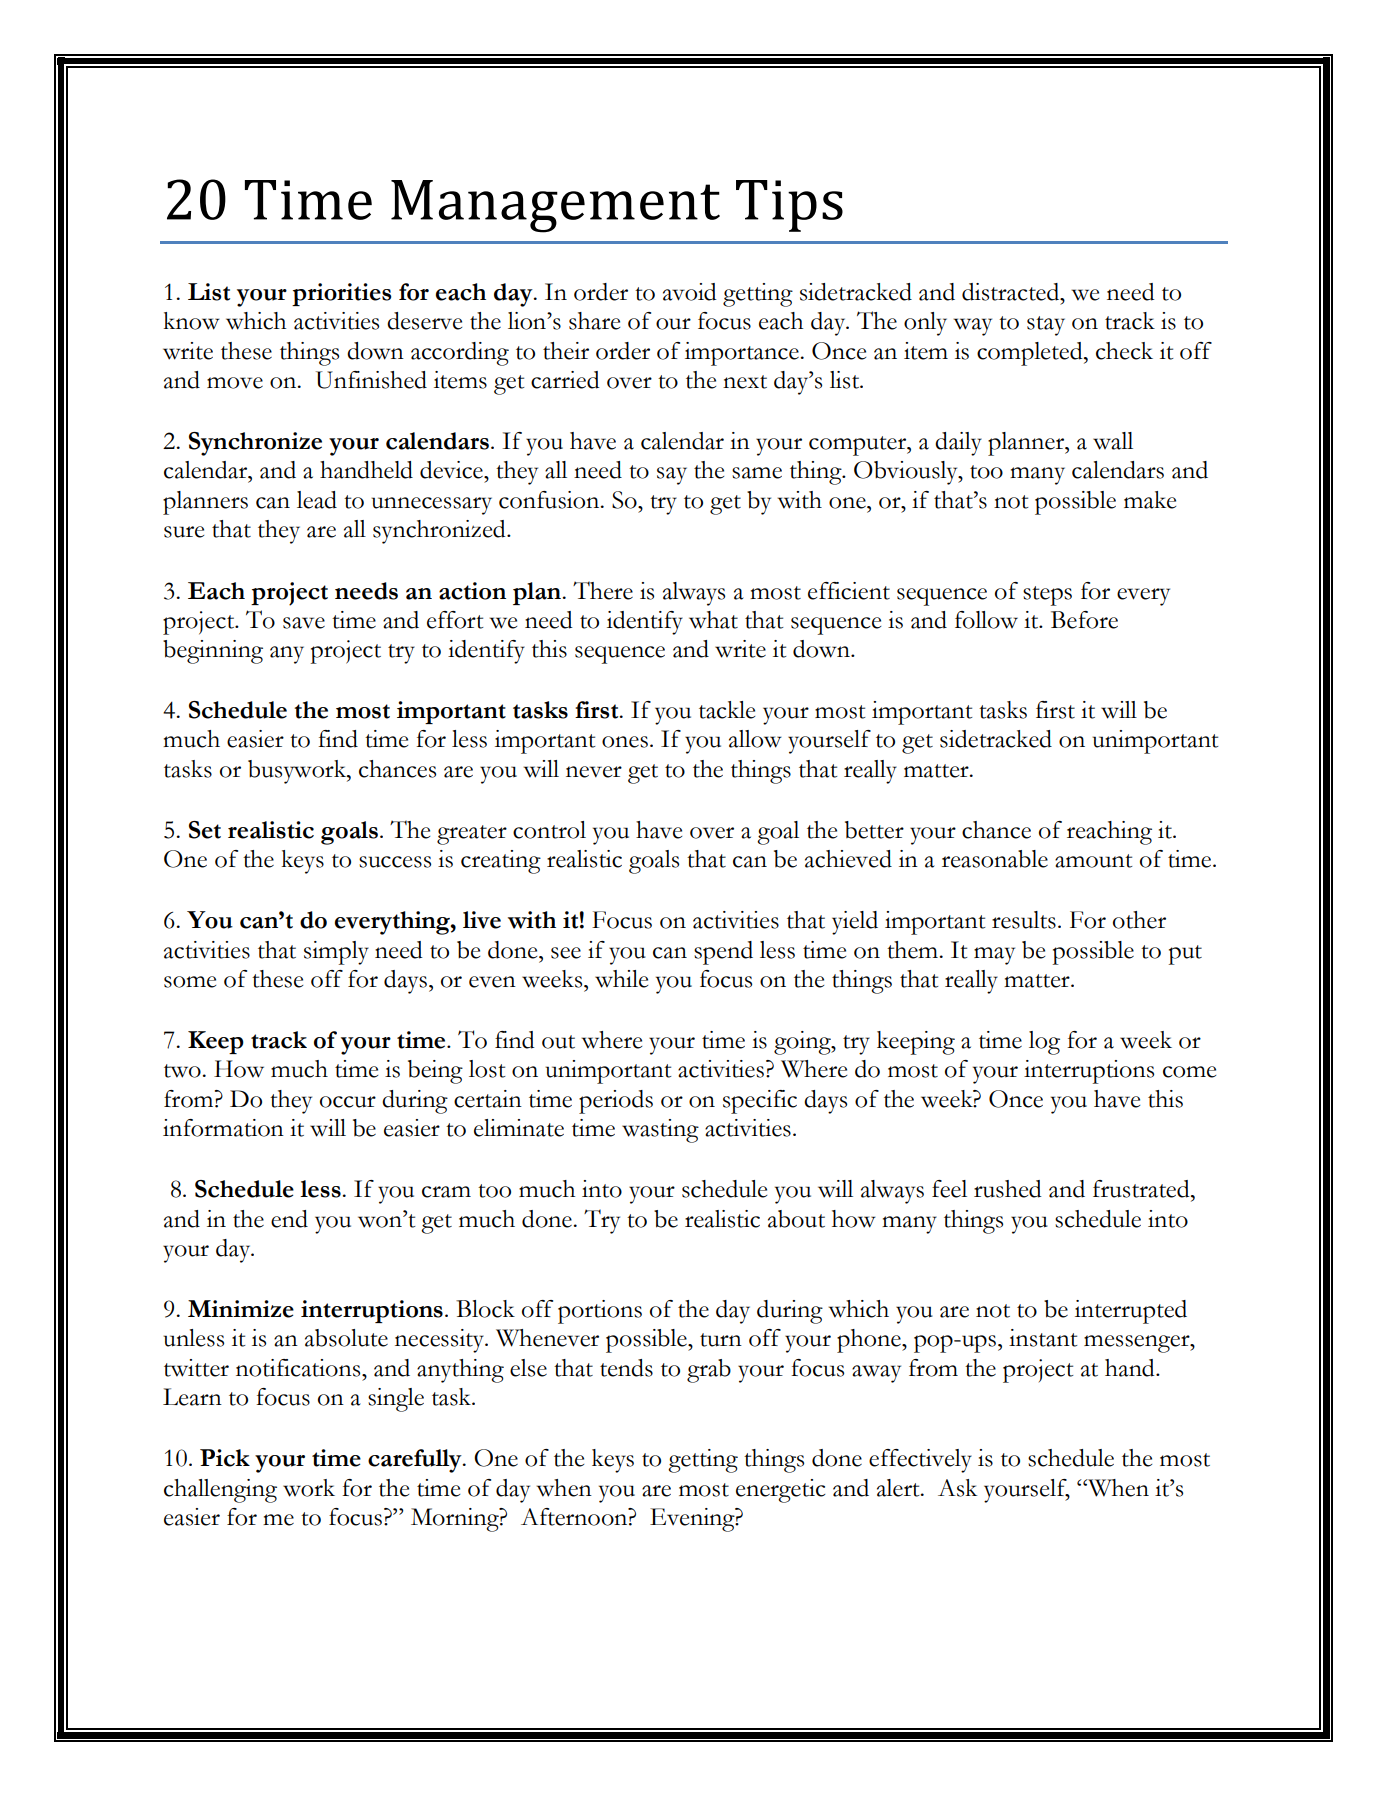  Describe the element at coordinates (341, 294) in the document. I see `priorities` at that location.
